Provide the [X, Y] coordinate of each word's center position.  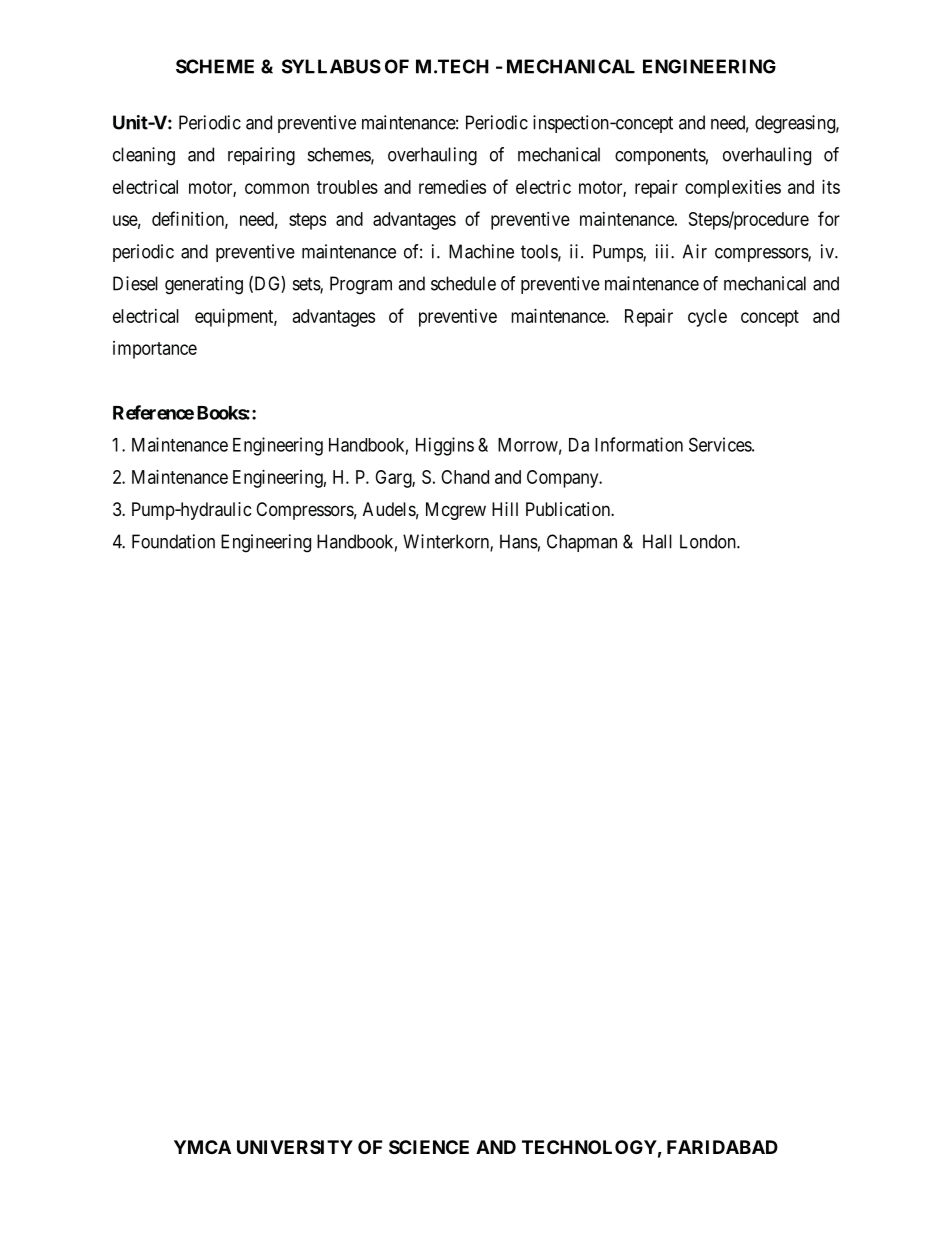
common [277, 188]
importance [155, 350]
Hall [657, 541]
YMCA [202, 1147]
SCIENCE [429, 1147]
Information [639, 444]
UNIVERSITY [295, 1147]
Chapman [582, 543]
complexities [733, 189]
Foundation [173, 541]
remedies [452, 187]
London [709, 541]
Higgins [445, 446]
